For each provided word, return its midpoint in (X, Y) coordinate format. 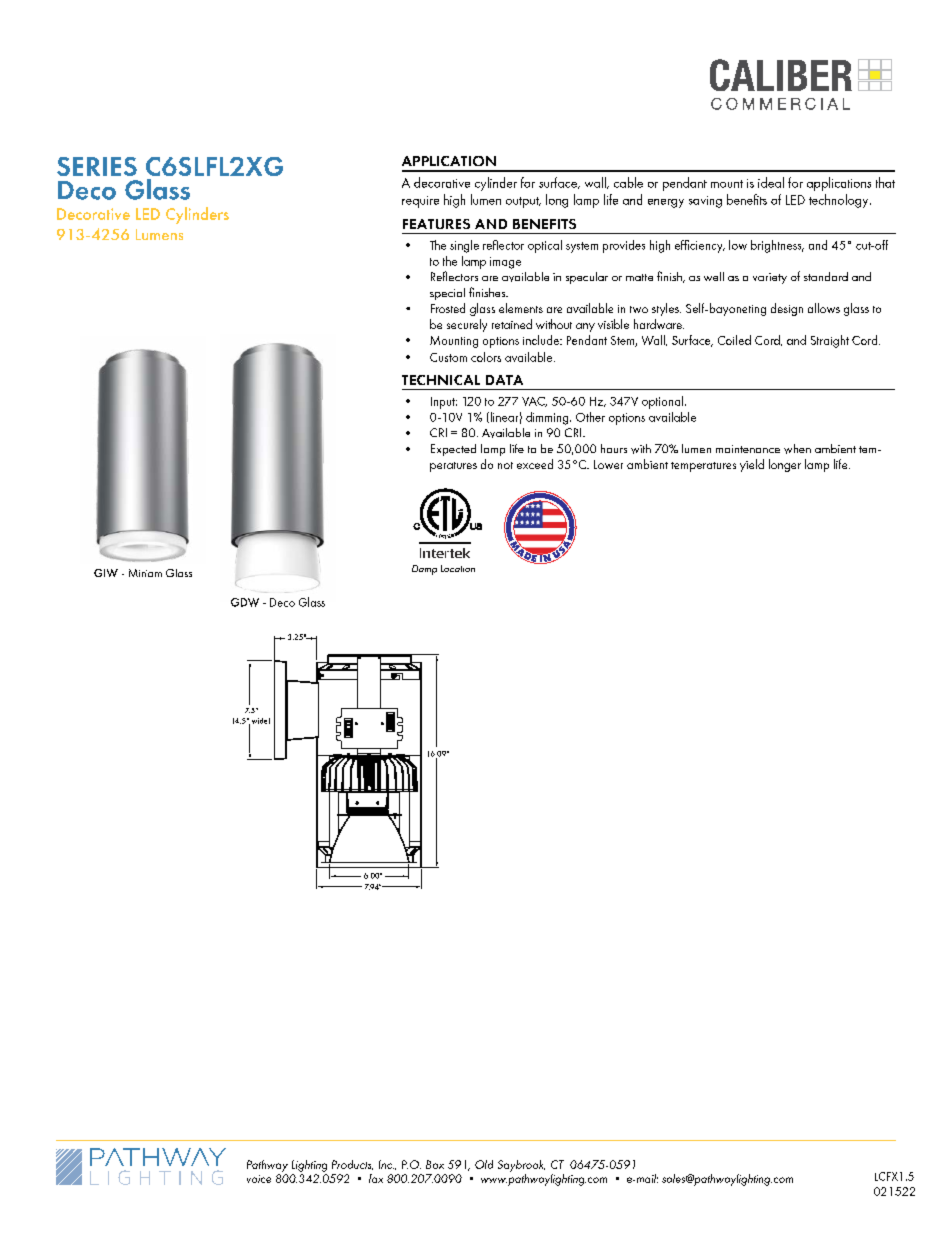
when (797, 449)
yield (752, 465)
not (505, 465)
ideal (771, 182)
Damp (424, 570)
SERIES (97, 166)
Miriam (145, 573)
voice (259, 1179)
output (523, 202)
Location (458, 568)
